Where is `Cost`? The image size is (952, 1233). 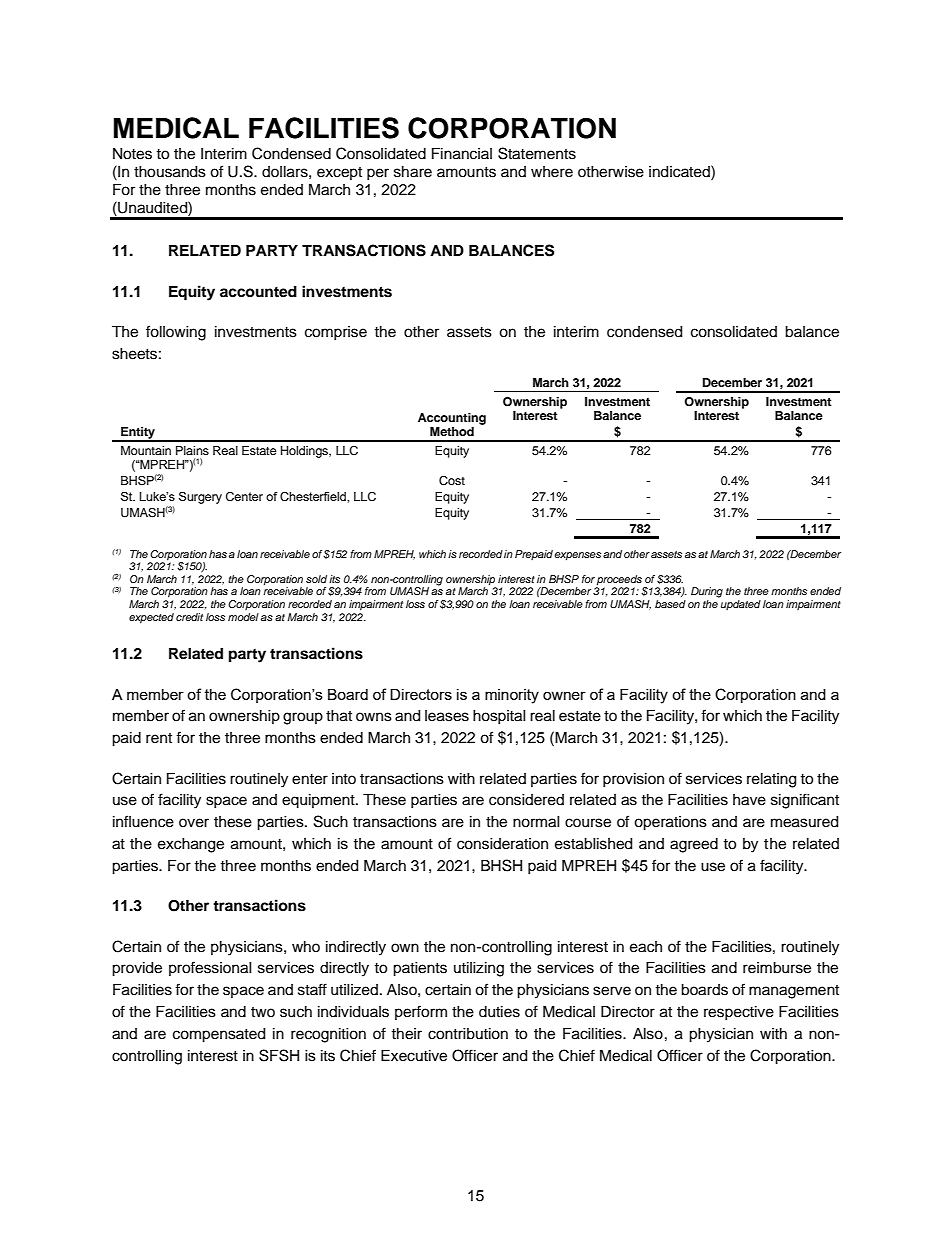 Cost is located at coordinates (452, 481).
